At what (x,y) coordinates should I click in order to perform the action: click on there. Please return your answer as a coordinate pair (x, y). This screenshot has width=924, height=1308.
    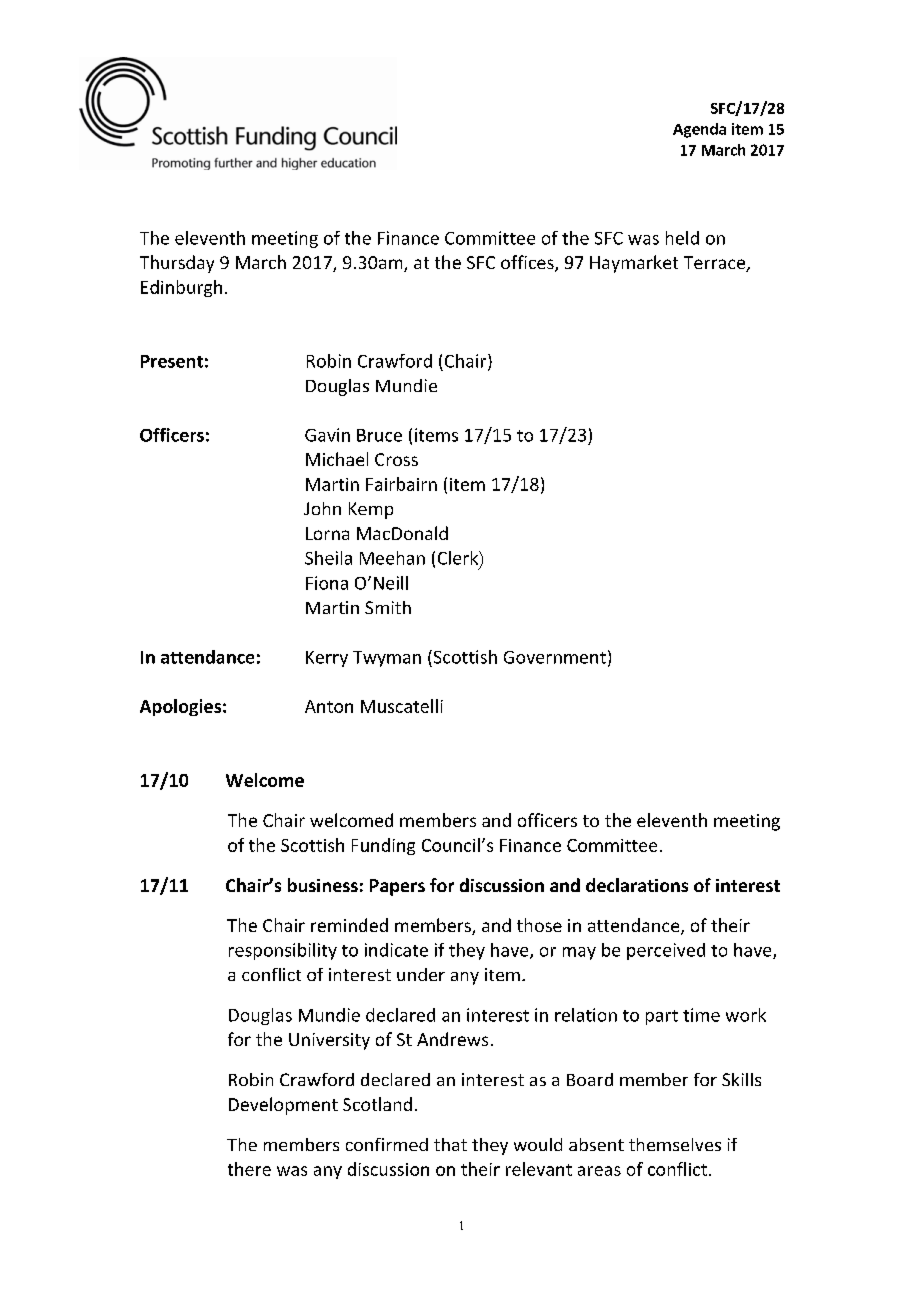
    Looking at the image, I should click on (249, 1169).
